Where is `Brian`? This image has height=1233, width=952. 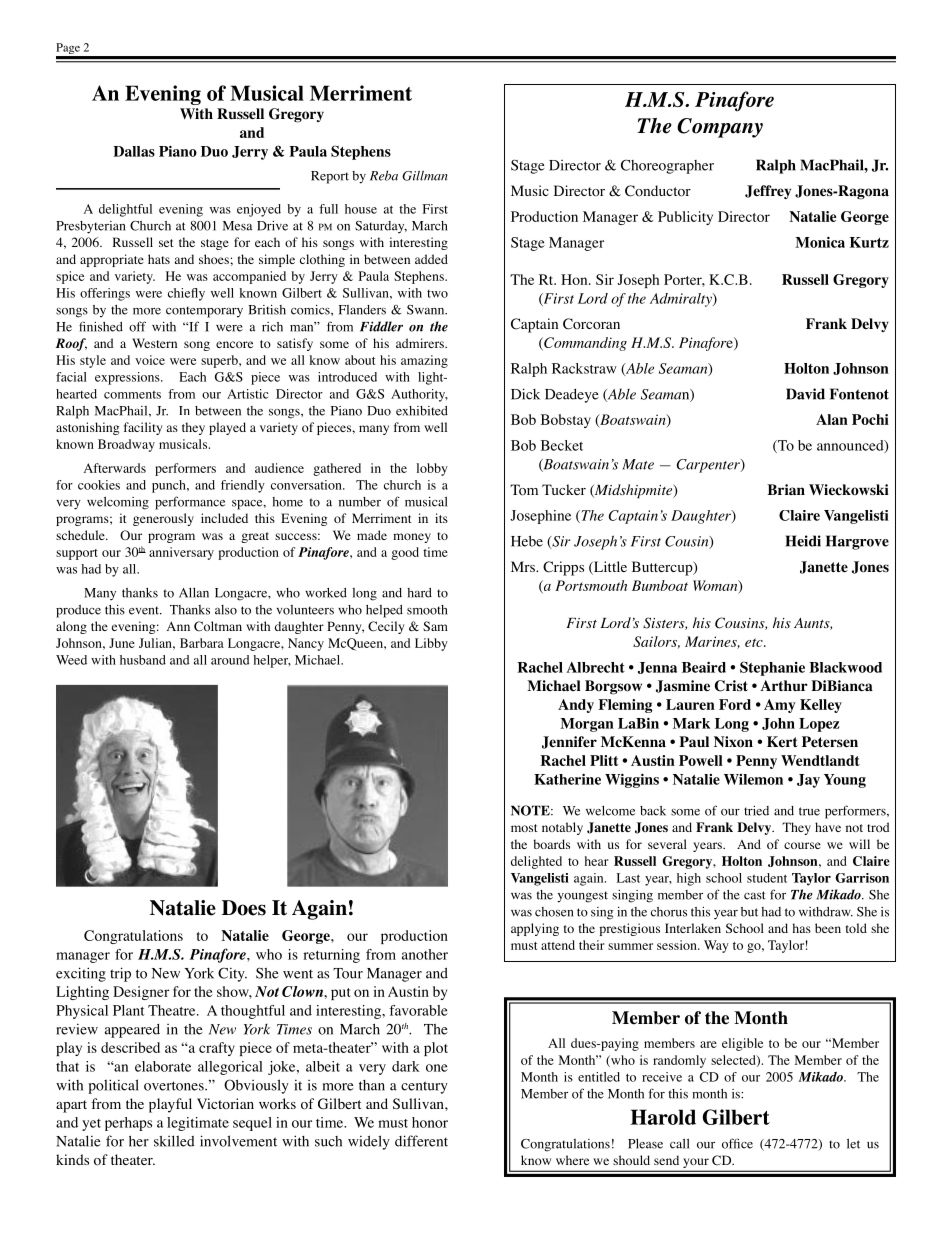
Brian is located at coordinates (786, 489).
